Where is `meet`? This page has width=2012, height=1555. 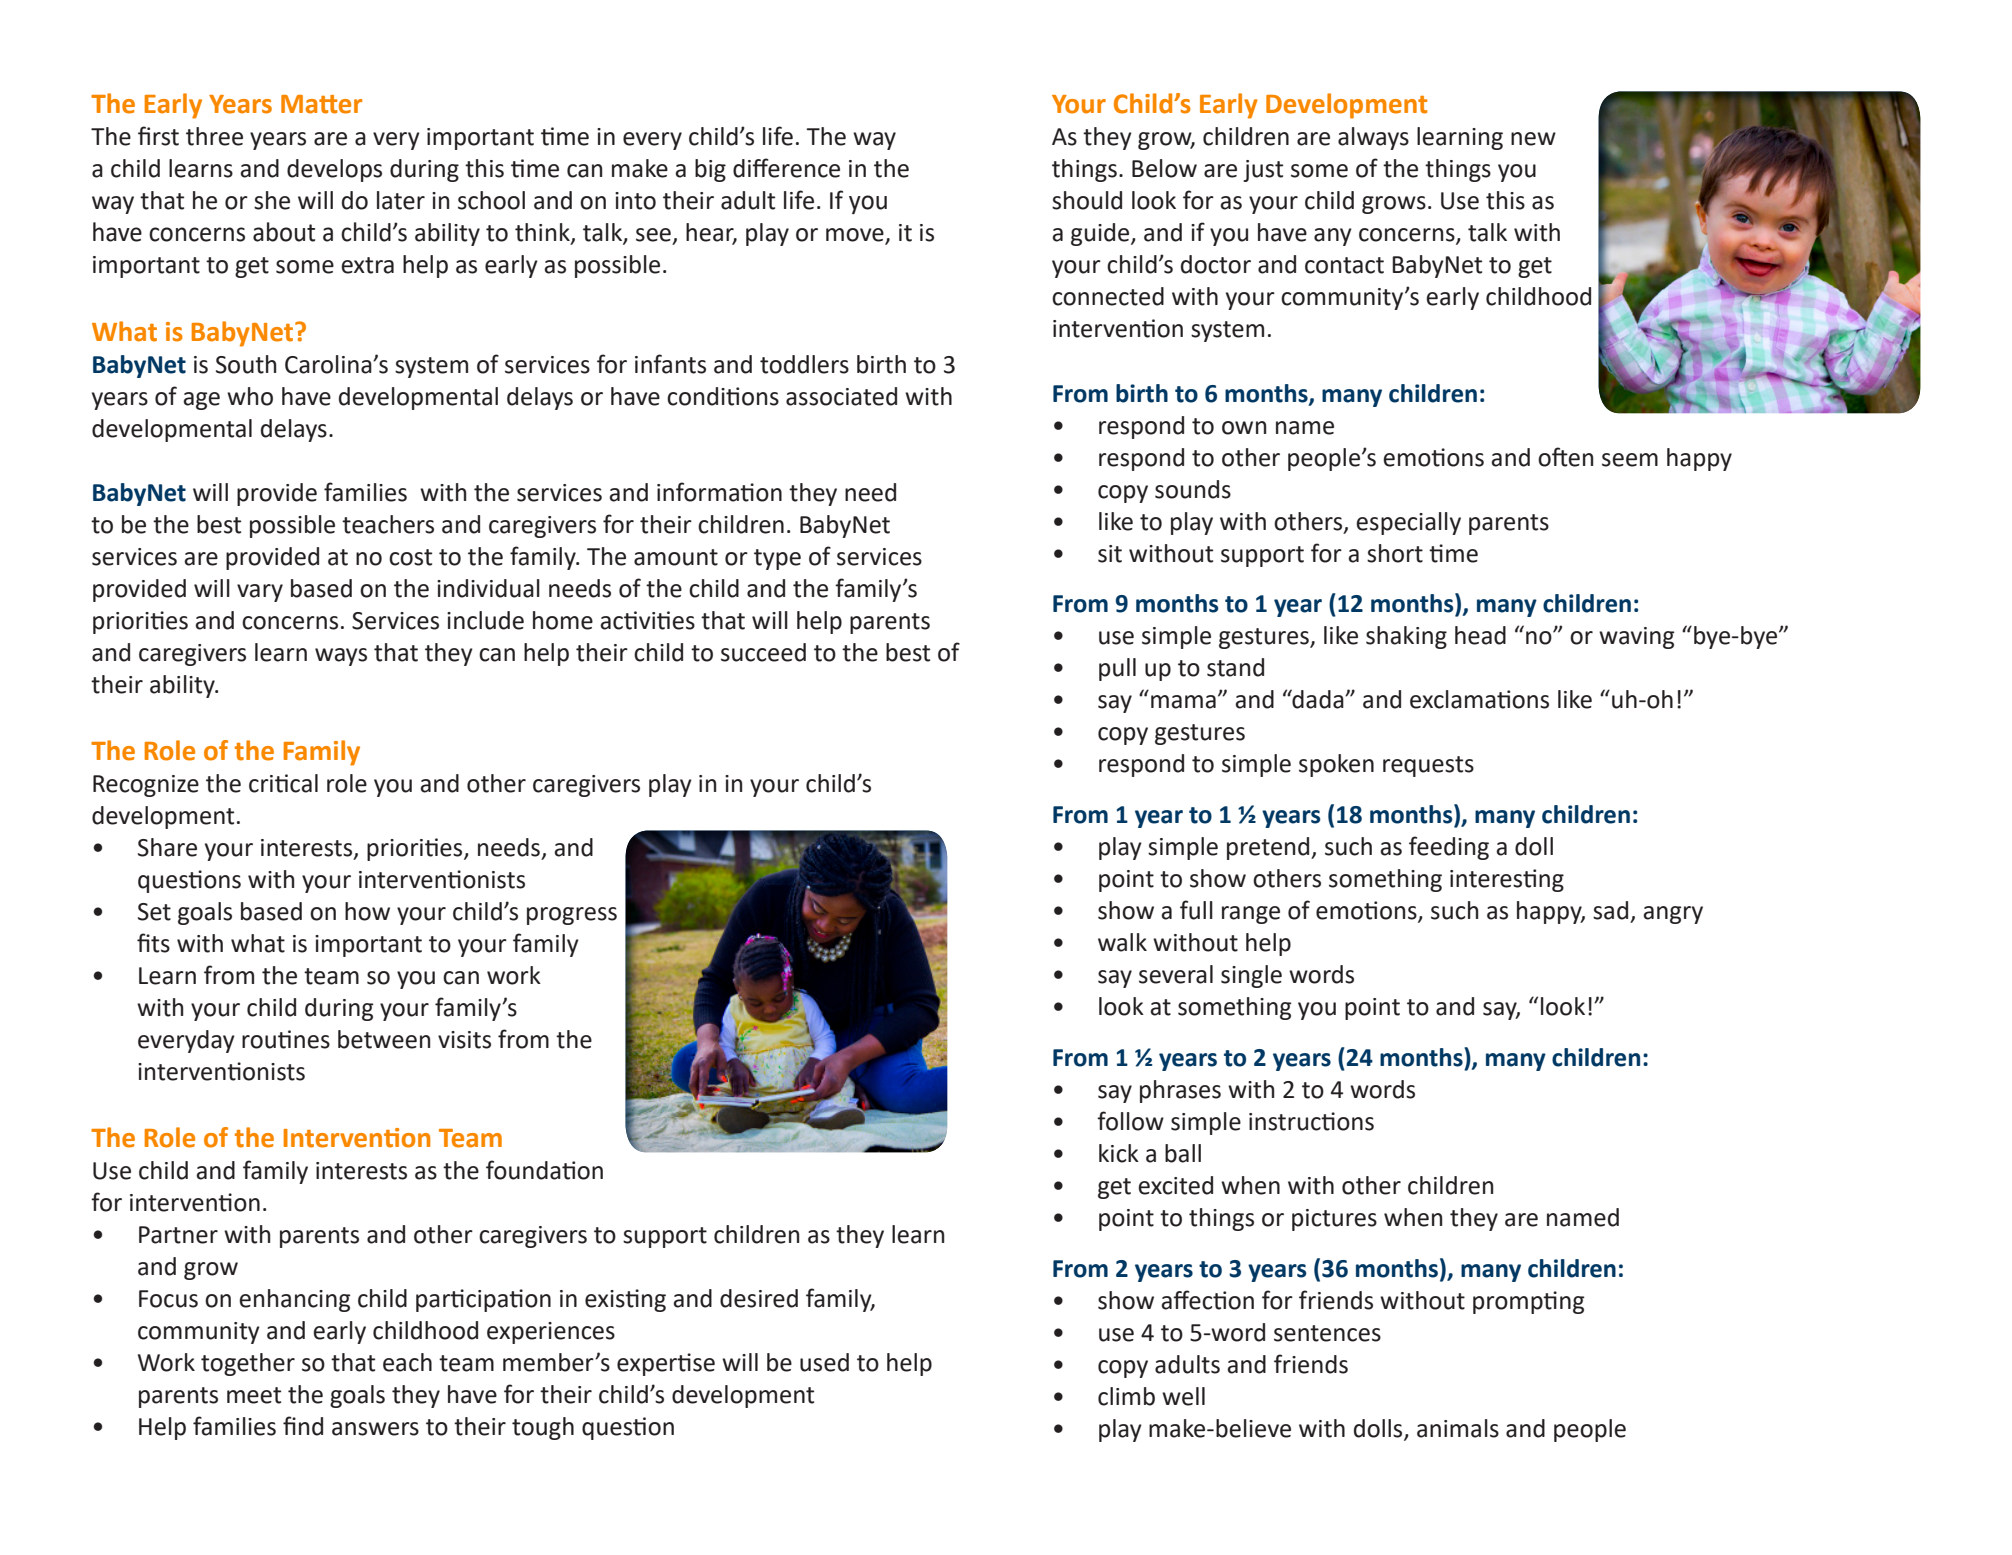 meet is located at coordinates (254, 1395).
